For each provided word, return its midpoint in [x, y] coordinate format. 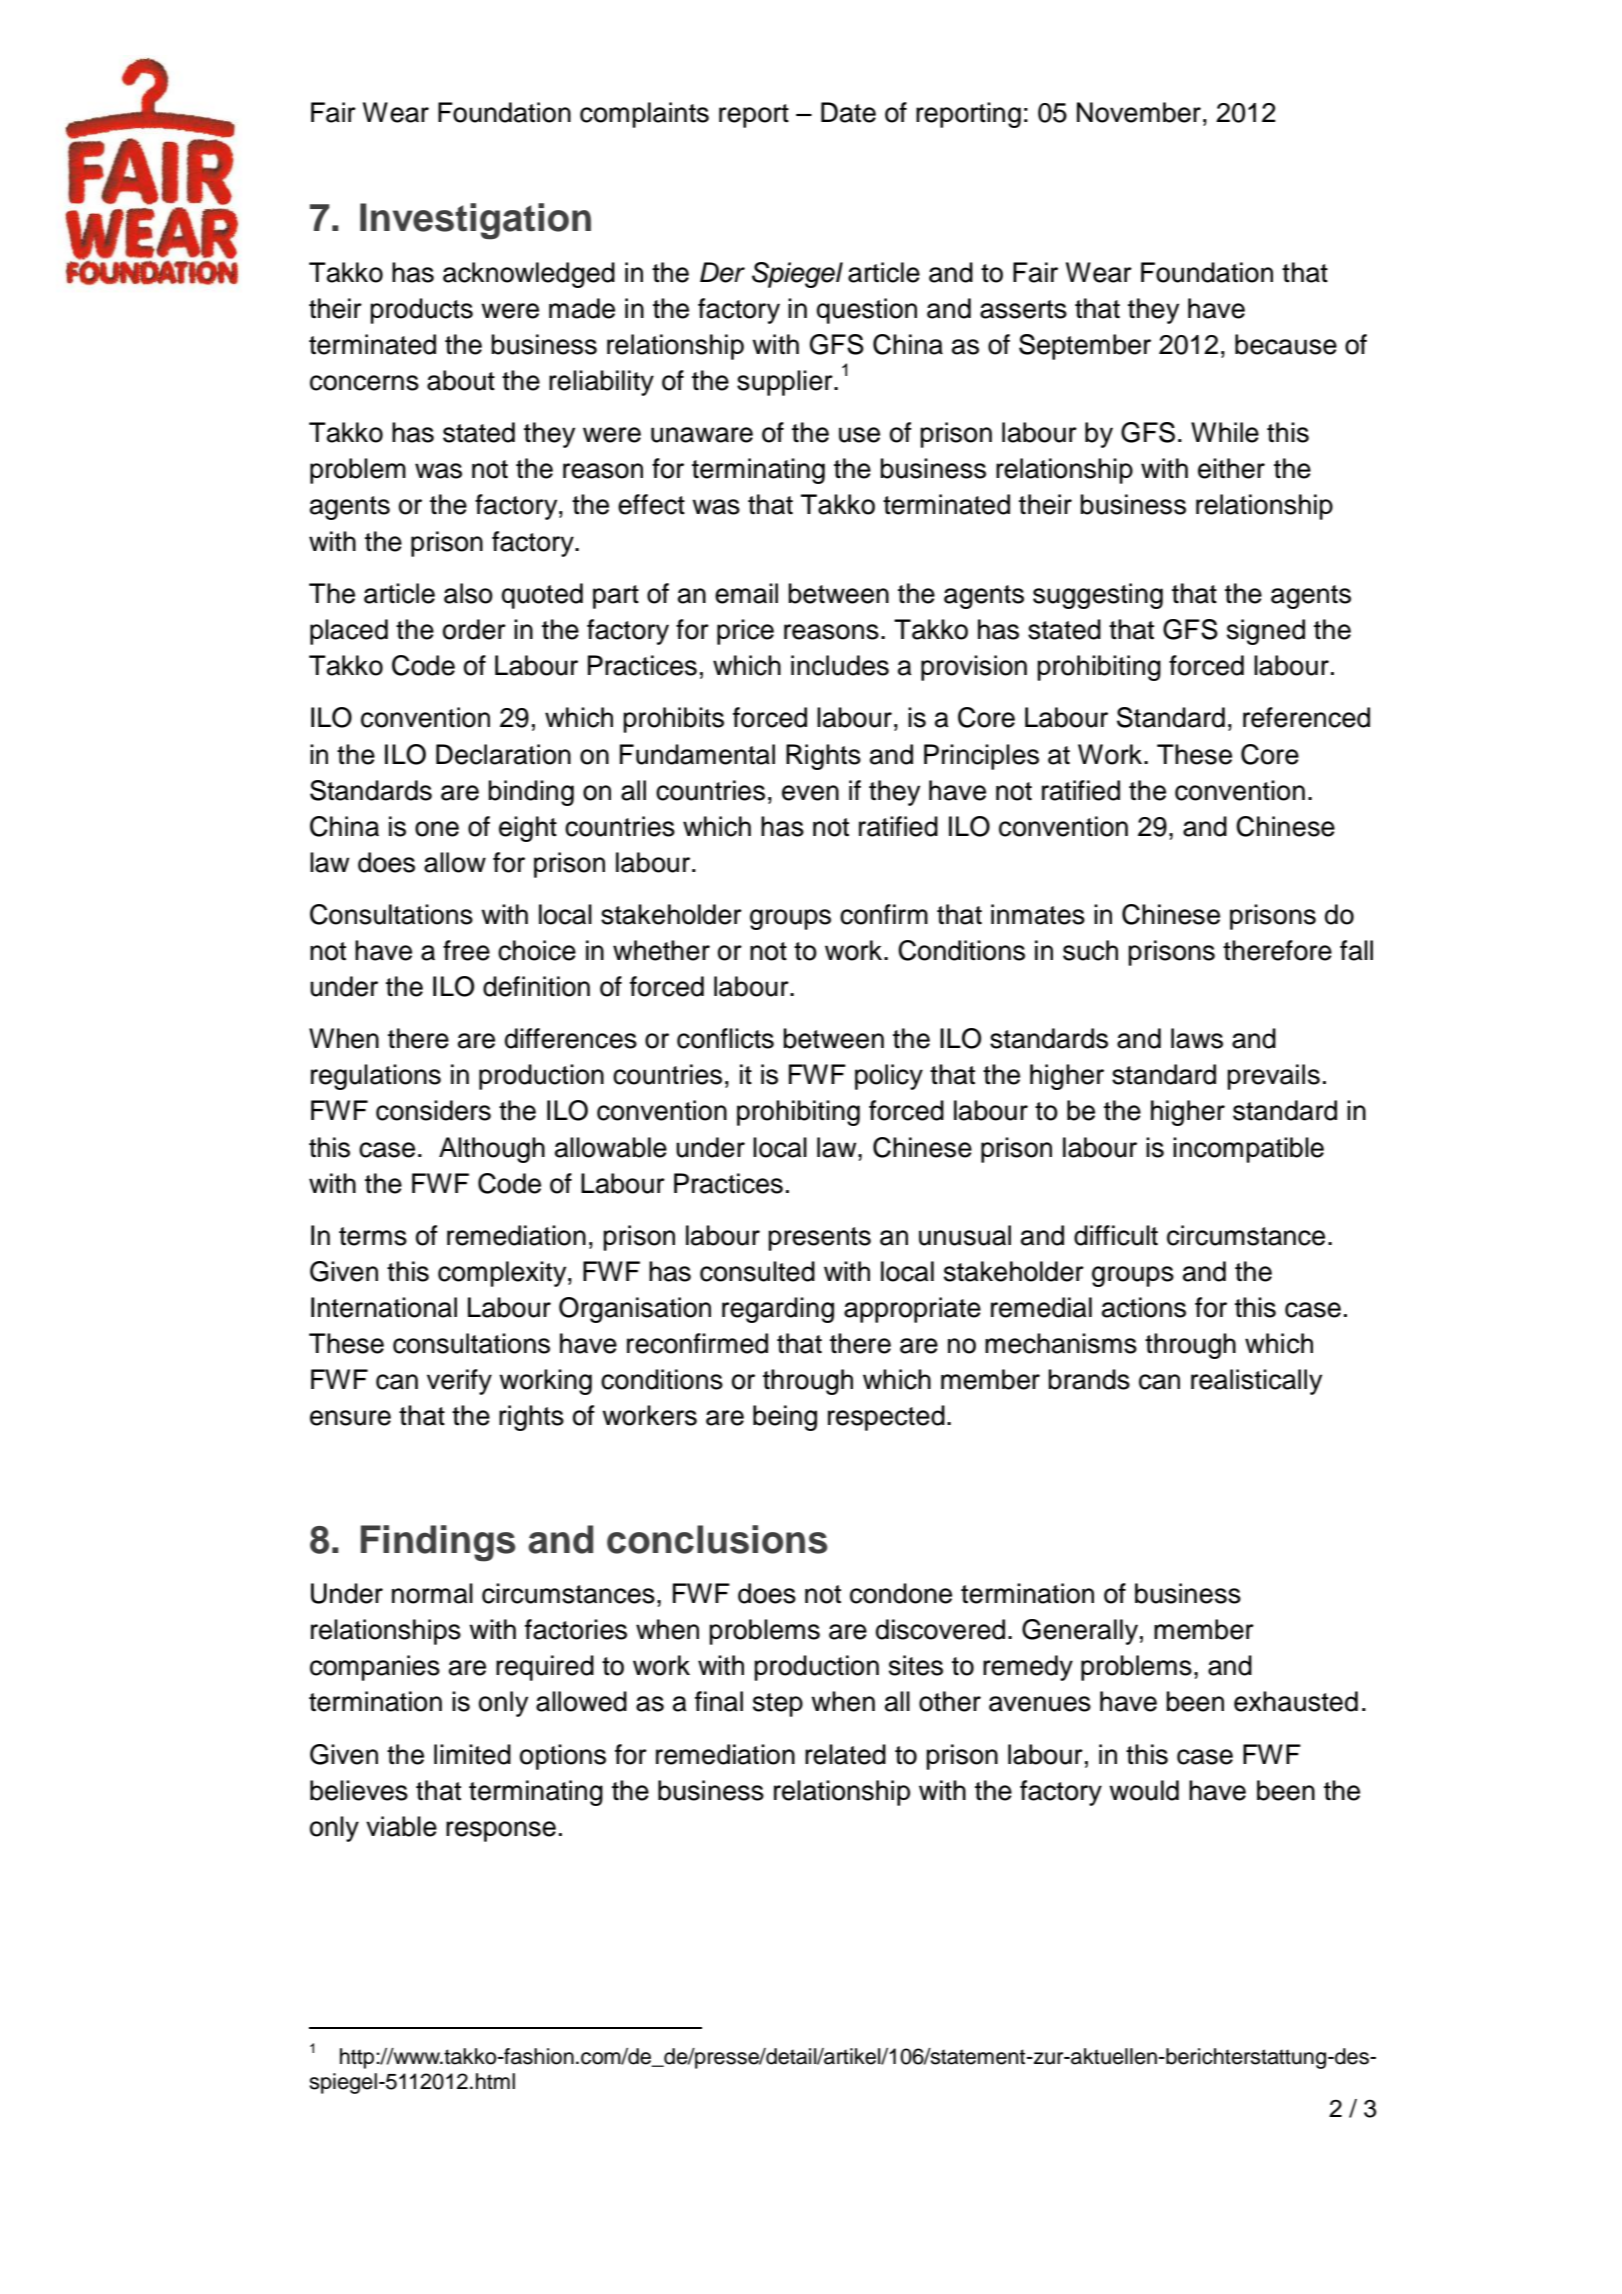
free [466, 950]
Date [848, 112]
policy [889, 1077]
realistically [1256, 1382]
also [468, 593]
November [1139, 112]
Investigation [475, 221]
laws [1197, 1038]
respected [886, 1418]
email [746, 593]
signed [1266, 632]
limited [472, 1754]
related [845, 1754]
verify [459, 1382]
